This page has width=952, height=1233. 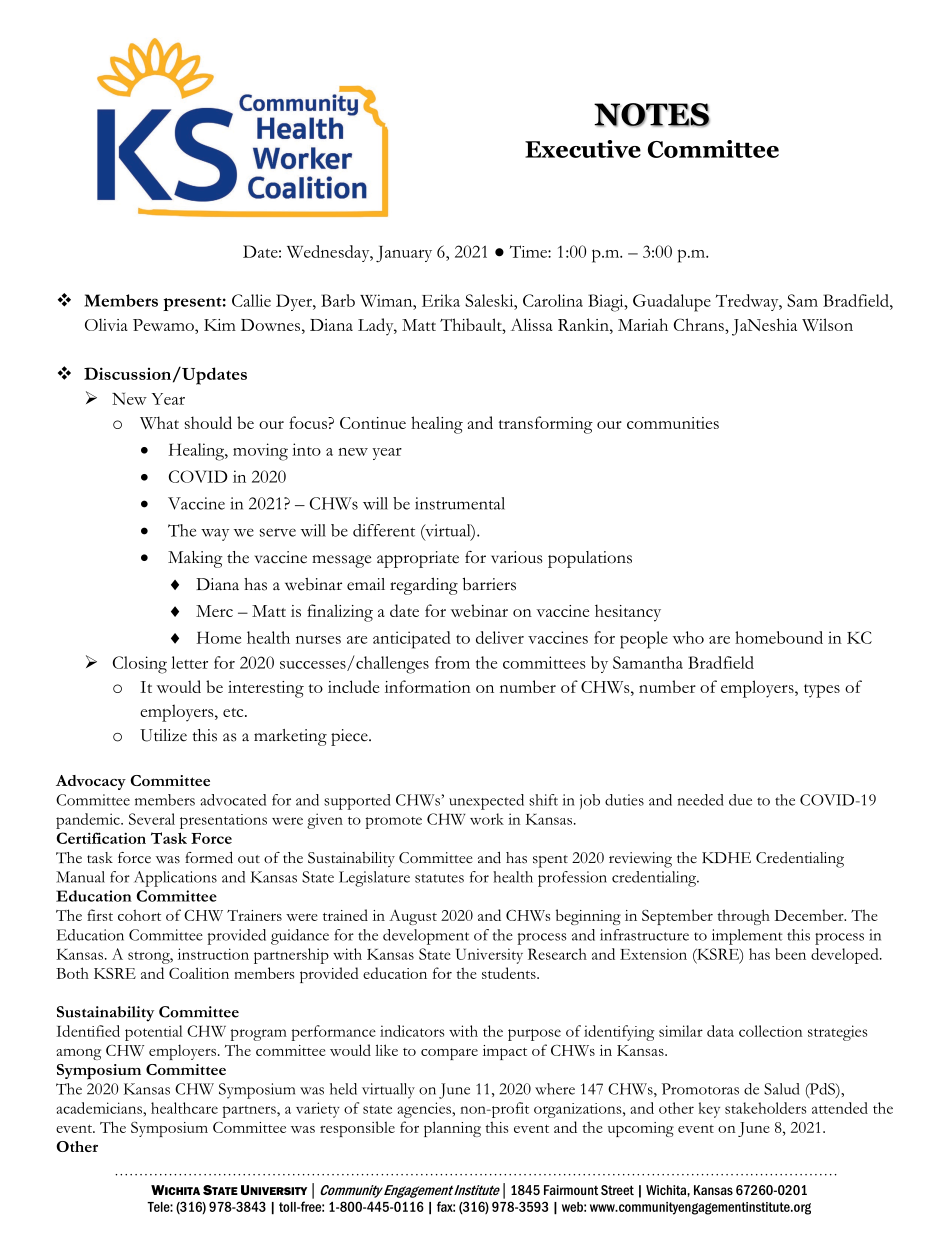 What do you see at coordinates (583, 149) in the page?
I see `Executive` at bounding box center [583, 149].
